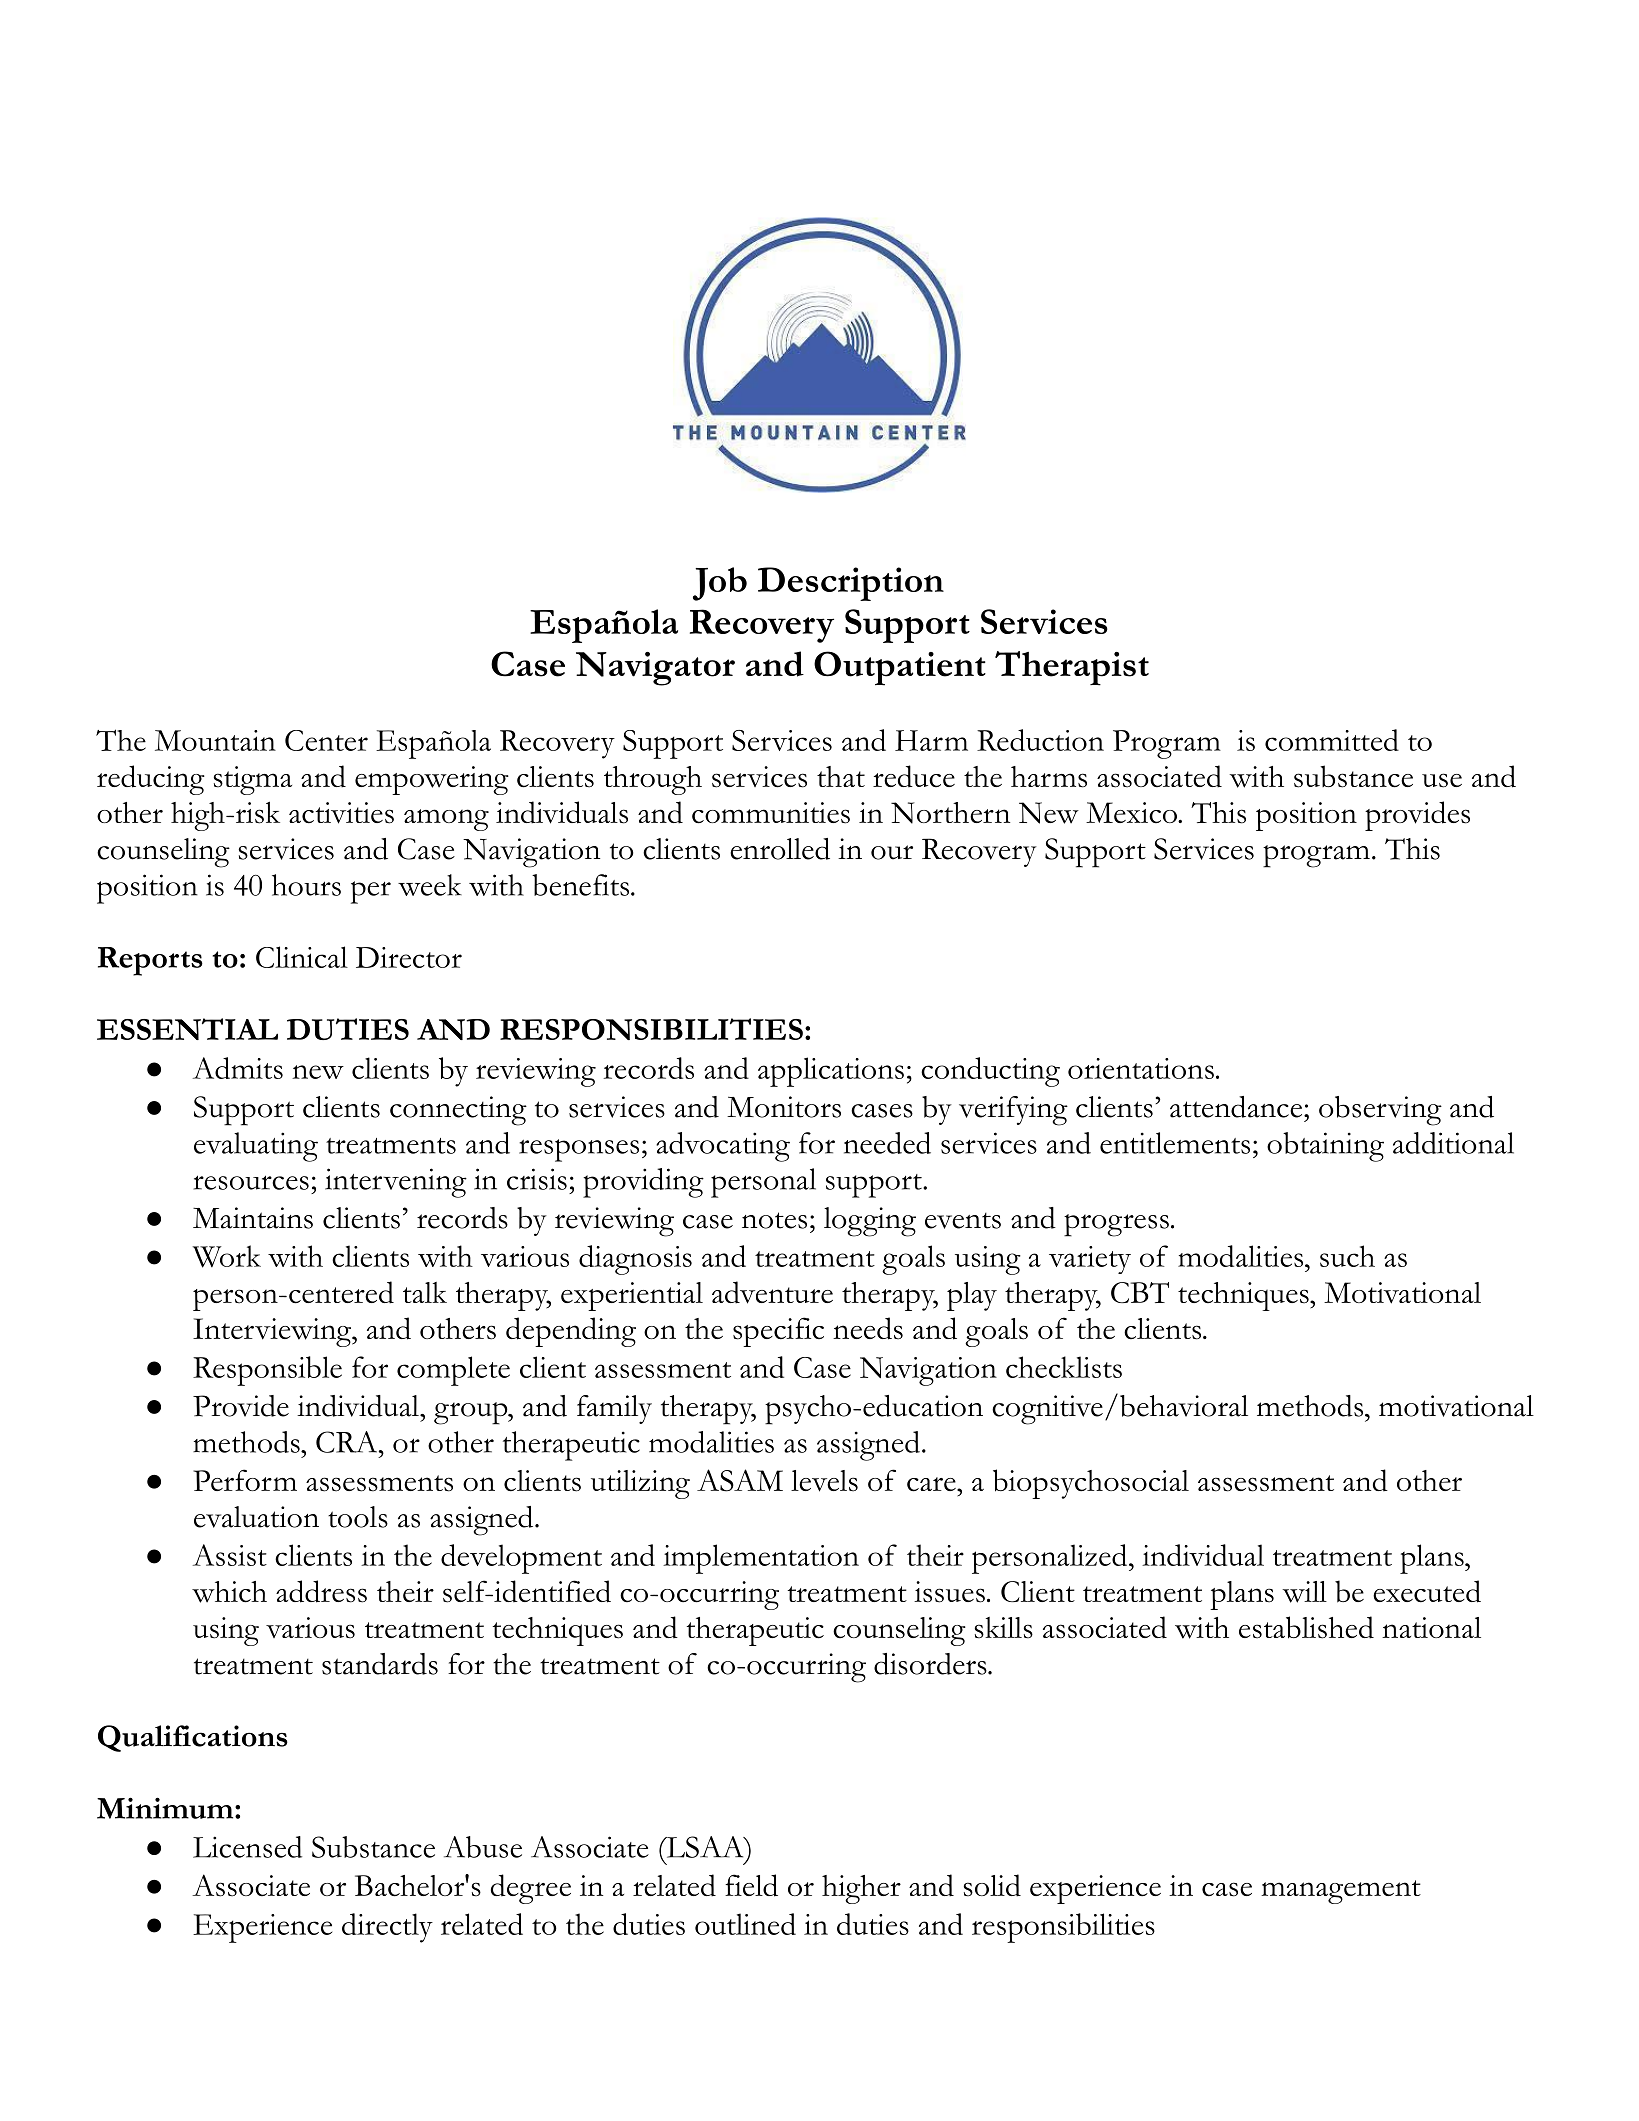 Image resolution: width=1639 pixels, height=2121 pixels. Describe the element at coordinates (215, 740) in the document. I see `Mountain` at that location.
